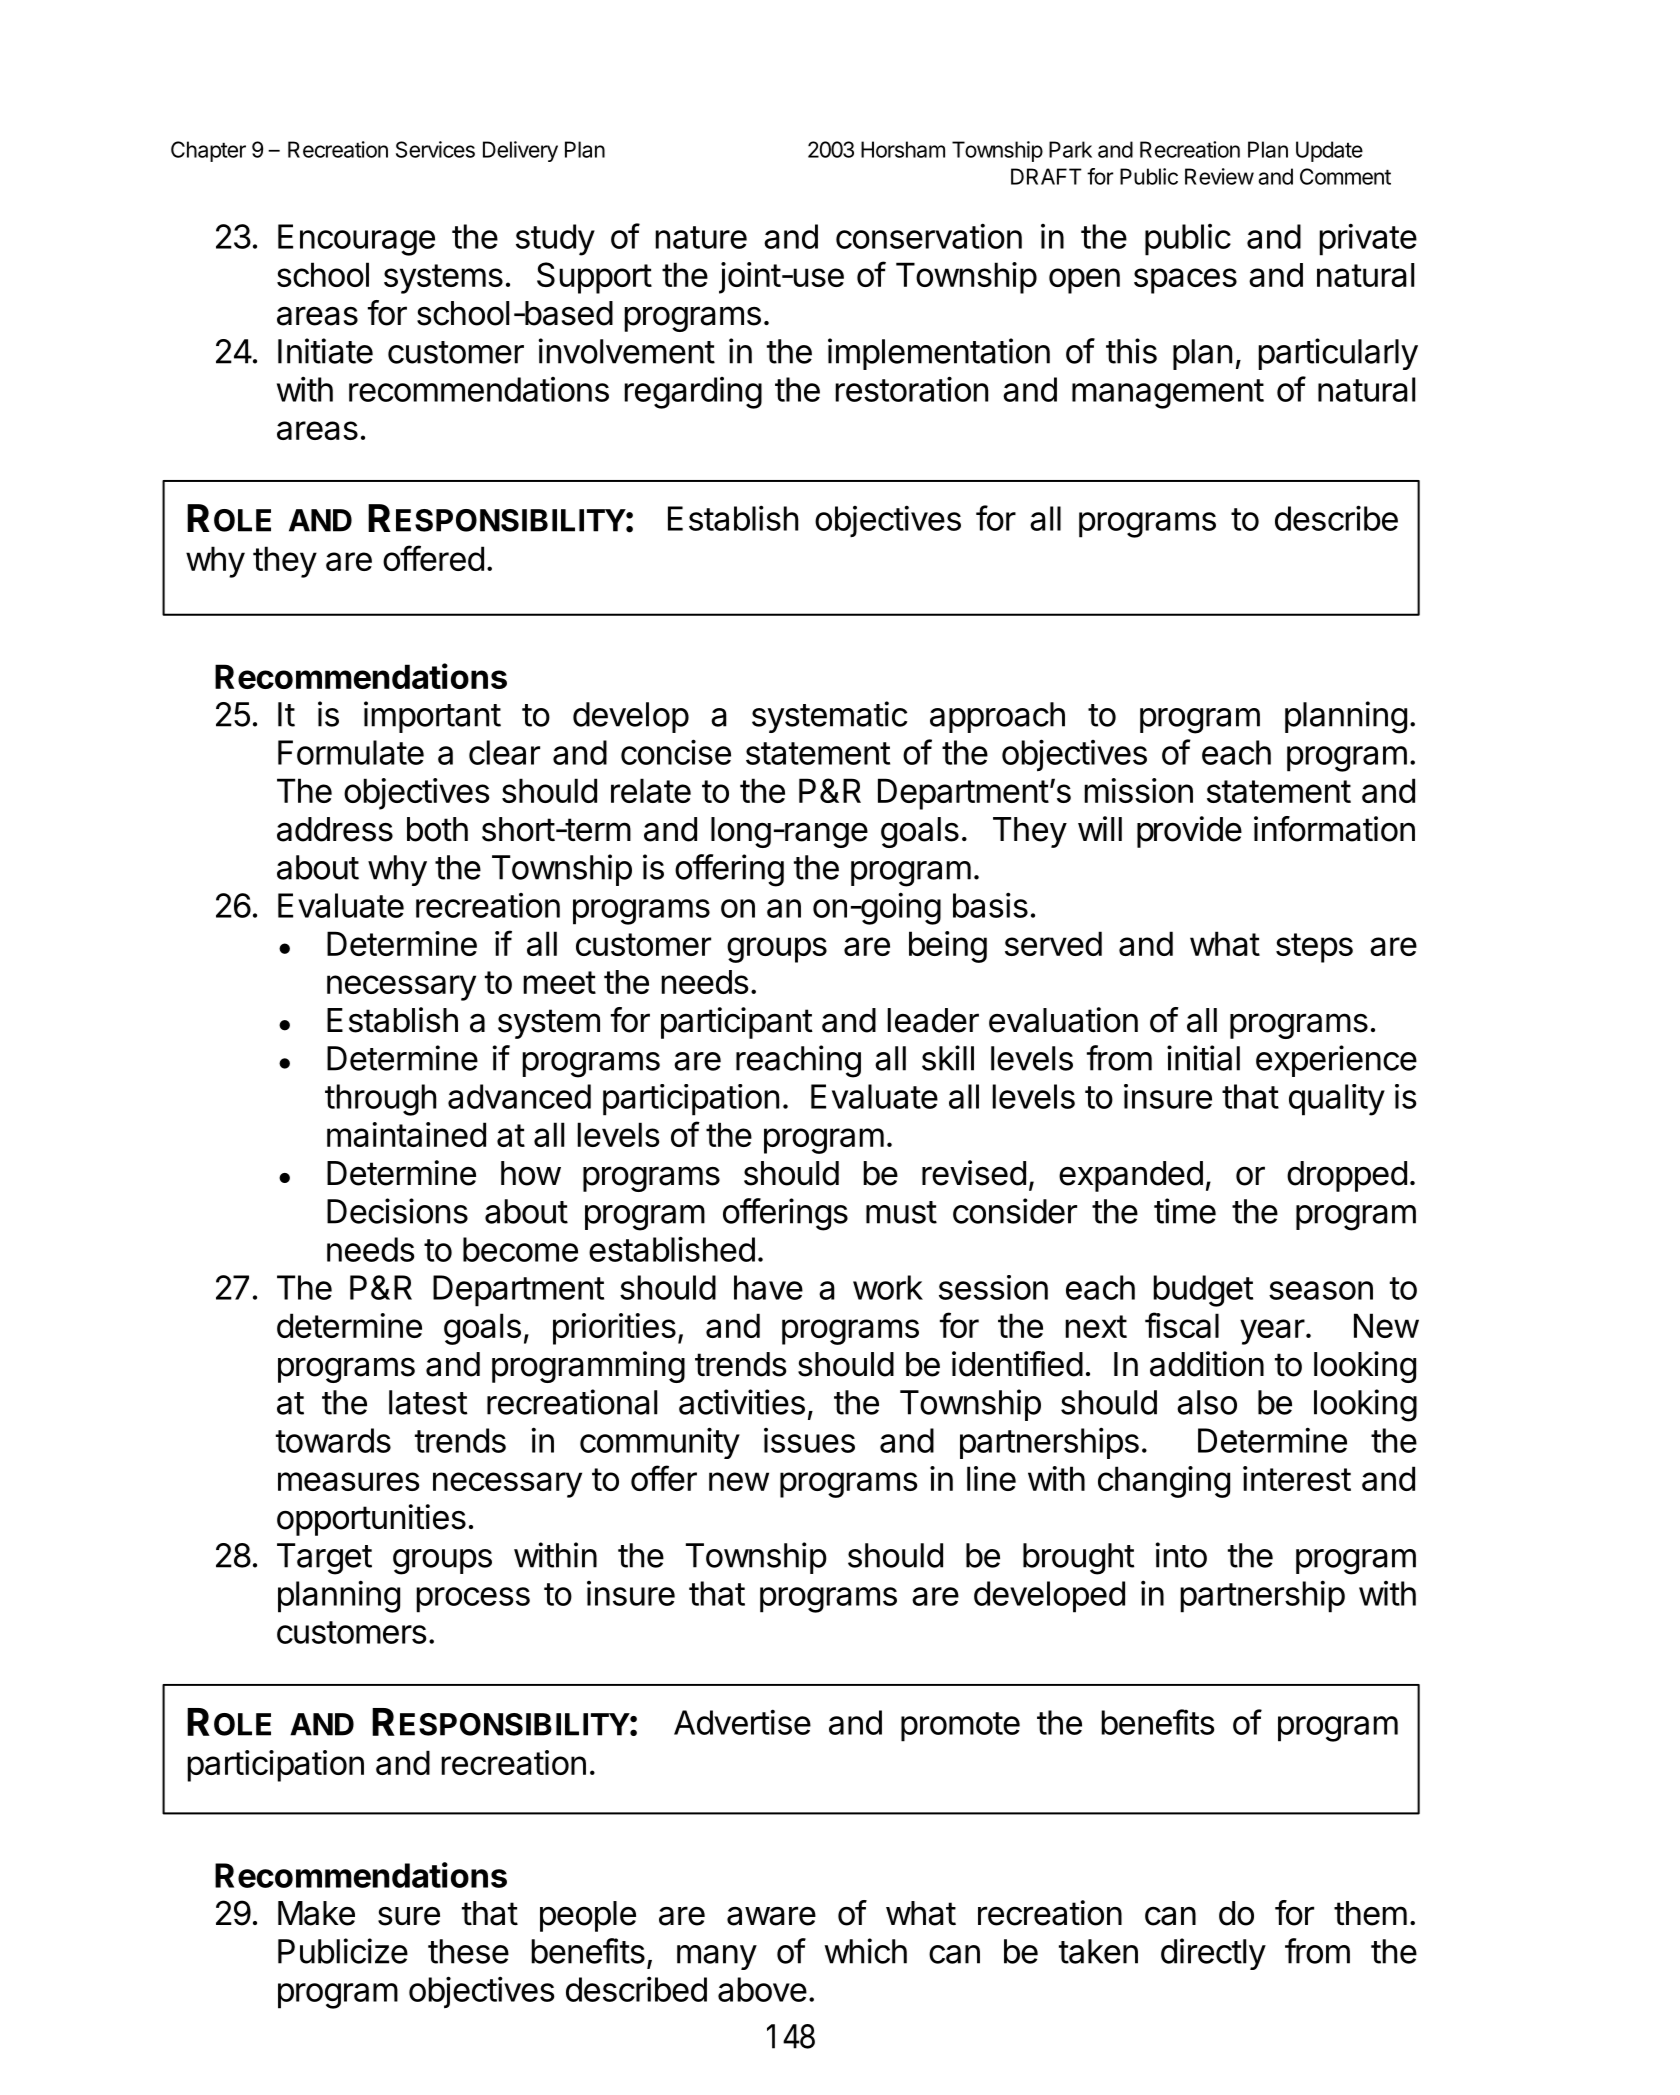 This document has height=2095, width=1680. I want to click on Encourage, so click(356, 240).
